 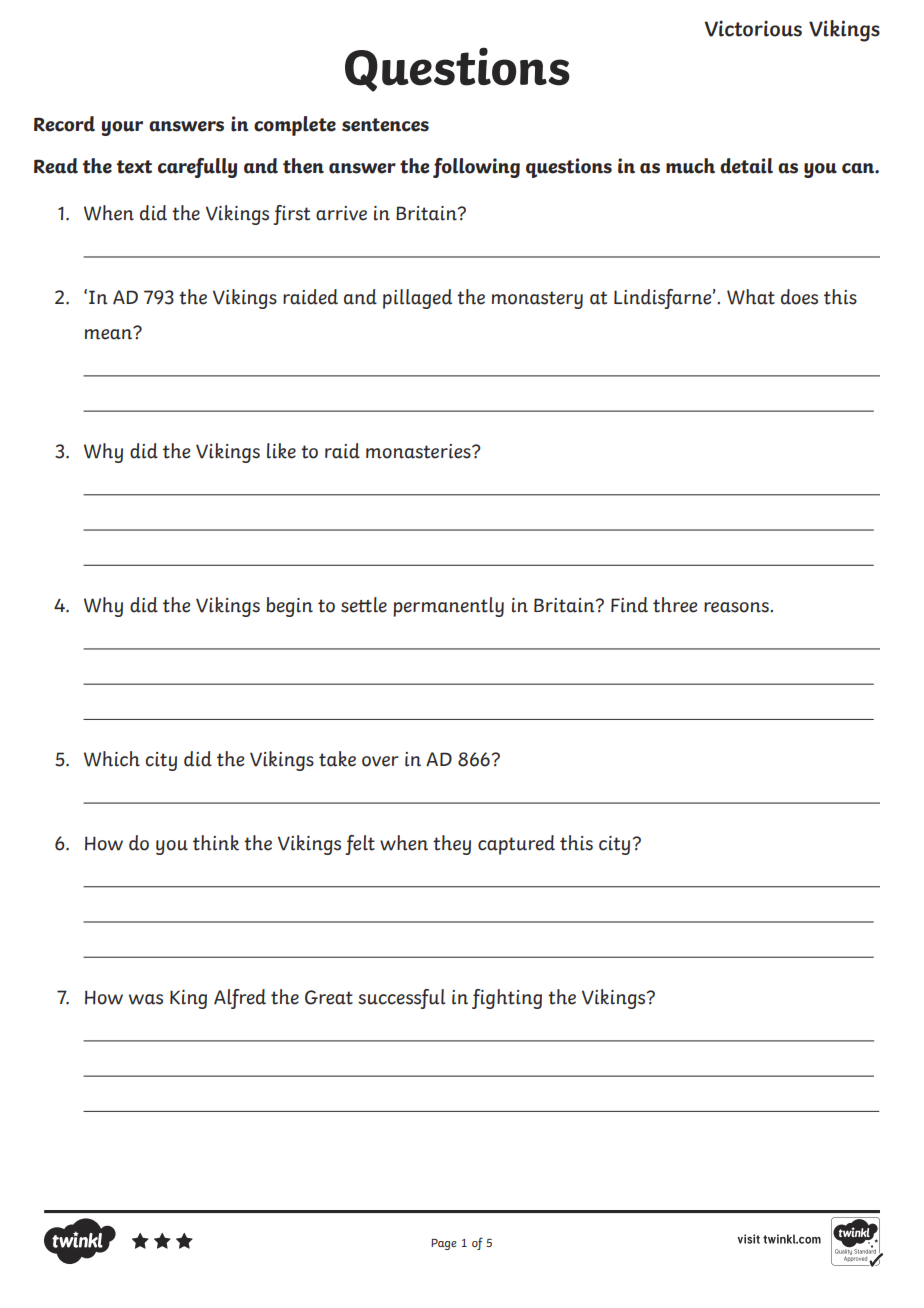 What do you see at coordinates (64, 124) in the image?
I see `Record` at bounding box center [64, 124].
